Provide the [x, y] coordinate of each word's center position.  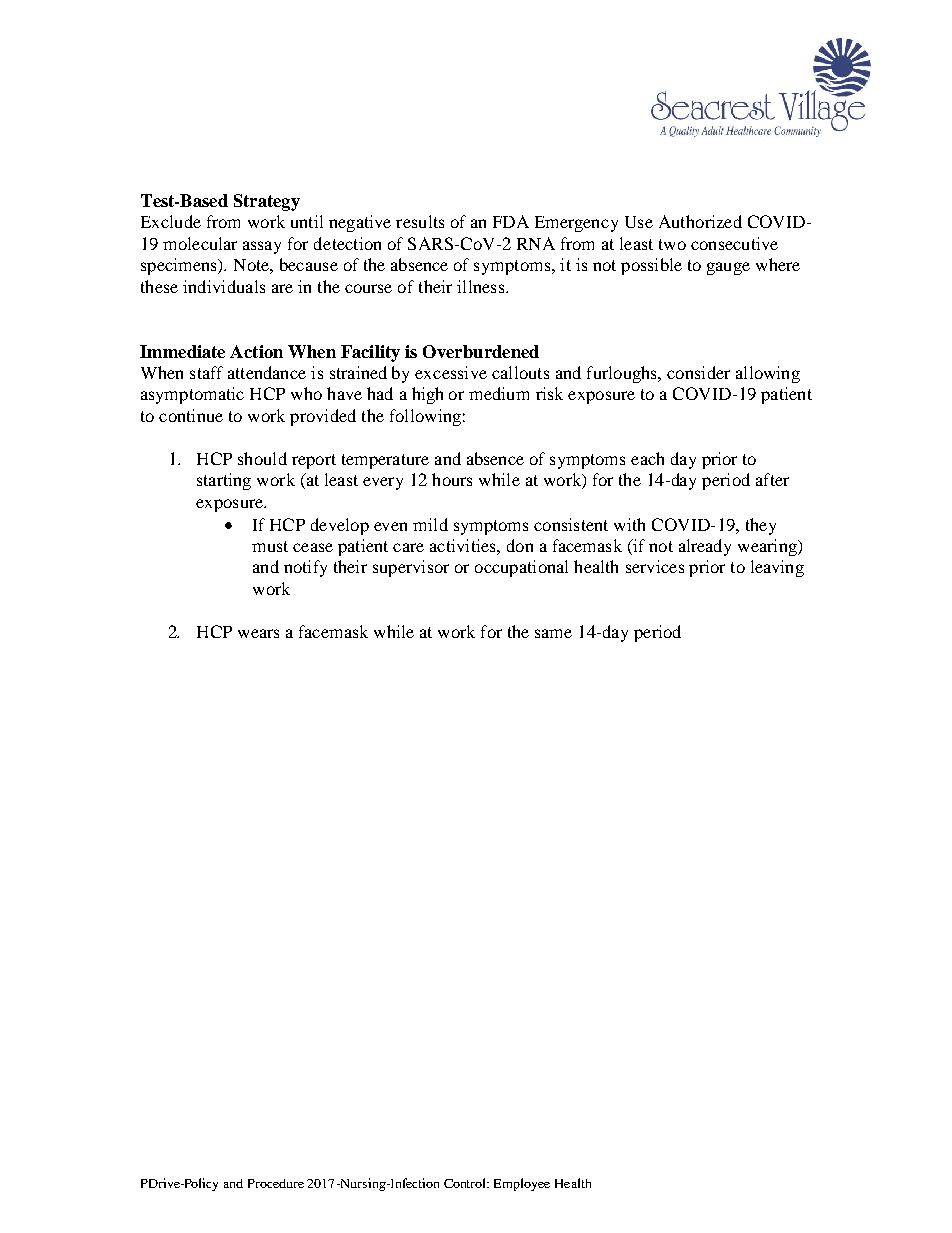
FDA [511, 221]
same [553, 633]
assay [262, 247]
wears [258, 633]
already [705, 547]
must [270, 546]
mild [430, 524]
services [655, 566]
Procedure [276, 1183]
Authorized [700, 221]
